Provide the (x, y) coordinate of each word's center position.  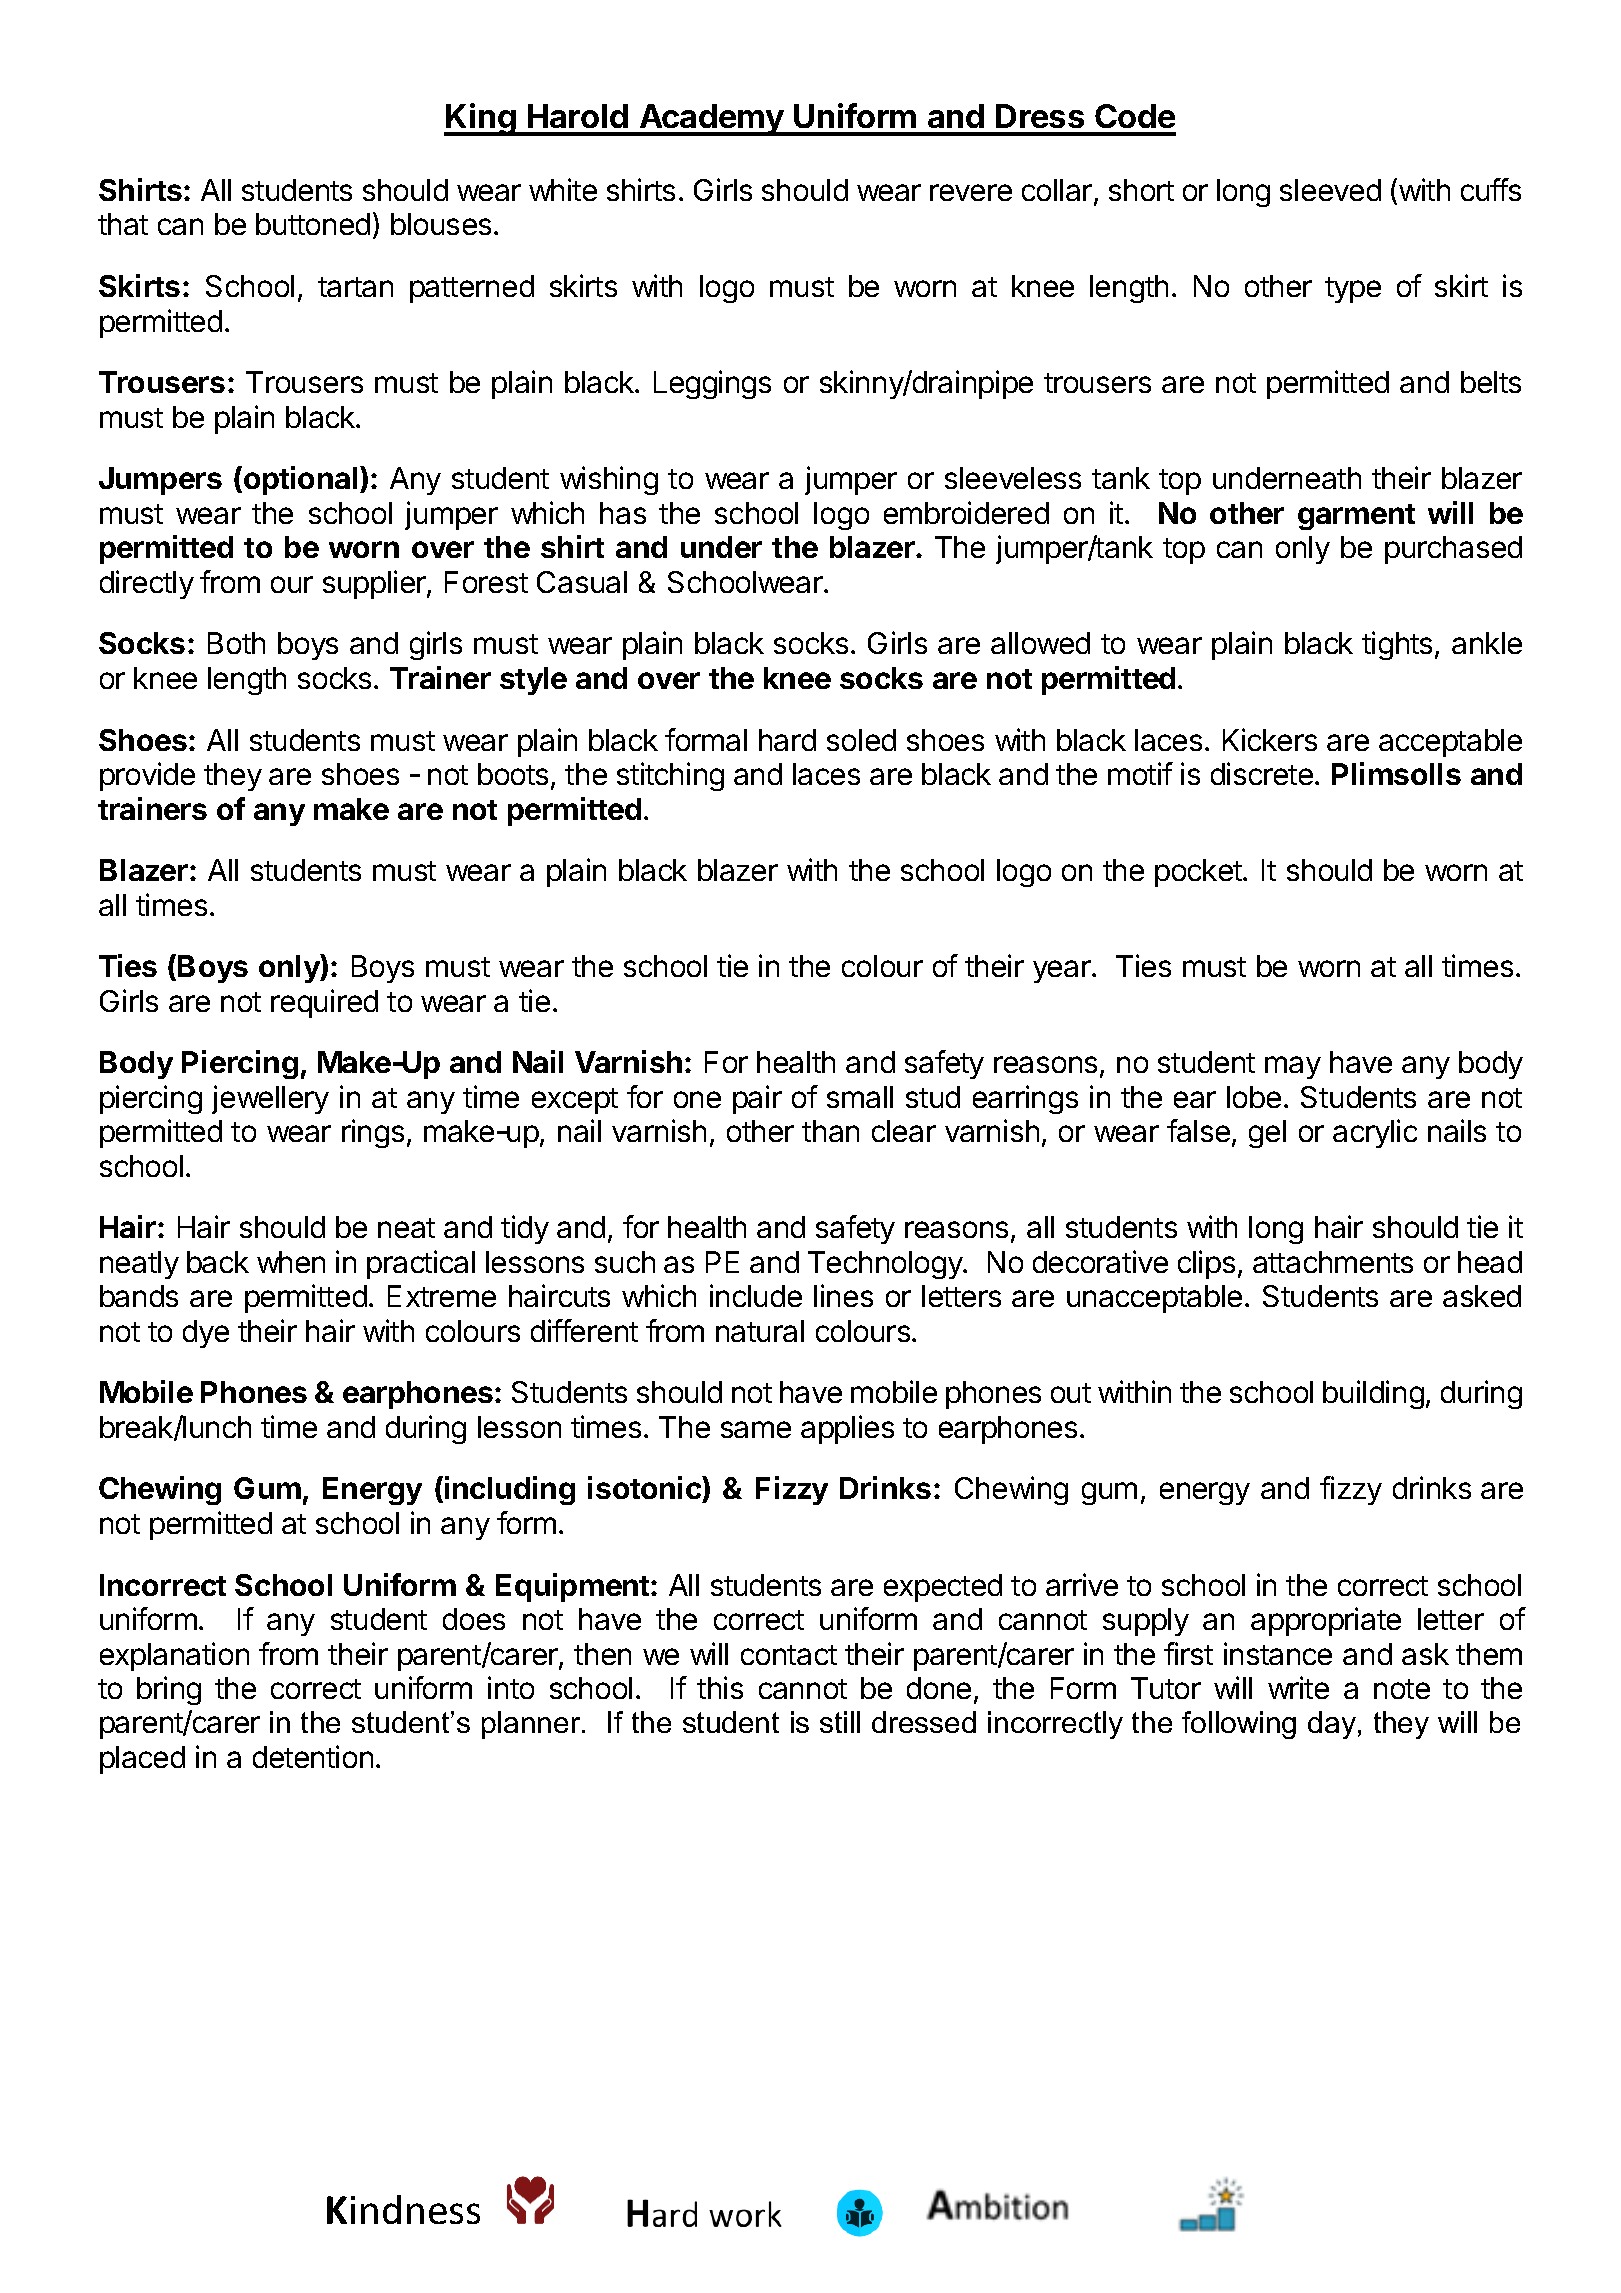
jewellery (270, 1099)
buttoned (313, 224)
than (830, 1131)
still (840, 1722)
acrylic (1375, 1133)
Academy (711, 120)
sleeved (1330, 190)
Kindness (403, 2209)
